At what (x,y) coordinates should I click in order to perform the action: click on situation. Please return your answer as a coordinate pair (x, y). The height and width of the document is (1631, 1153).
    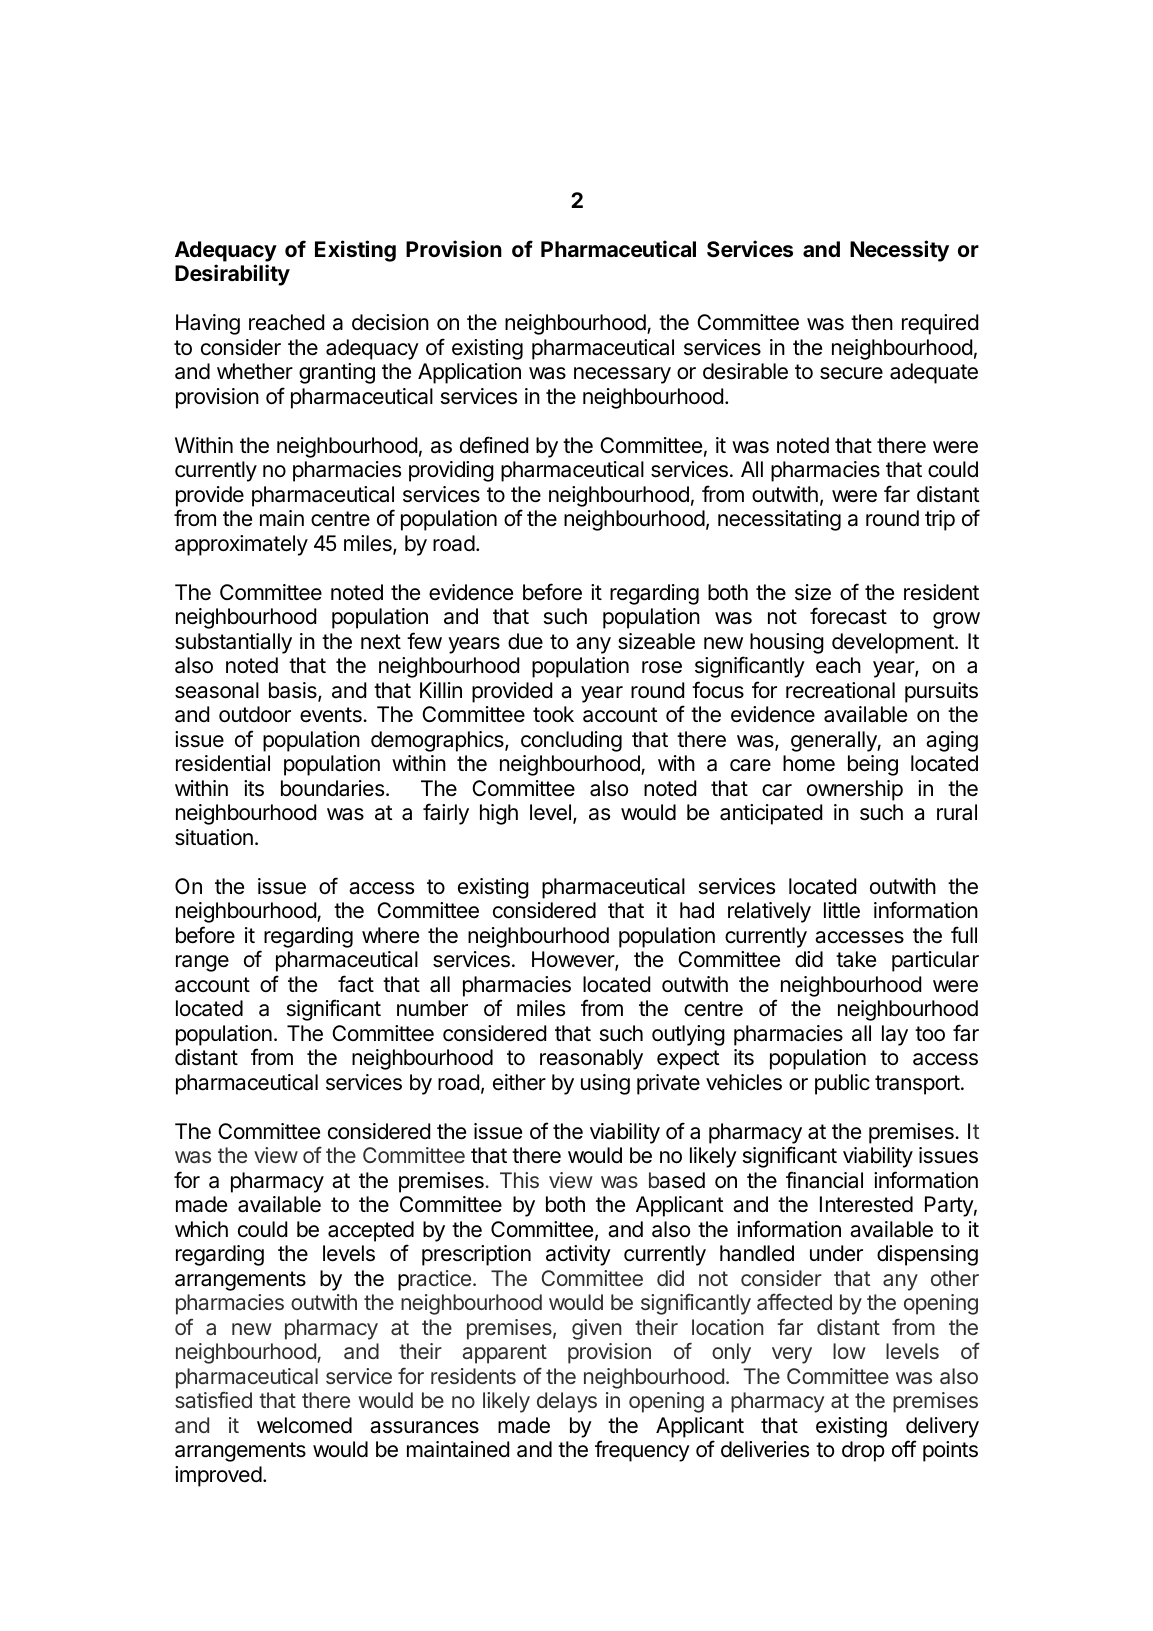
    Looking at the image, I should click on (214, 837).
